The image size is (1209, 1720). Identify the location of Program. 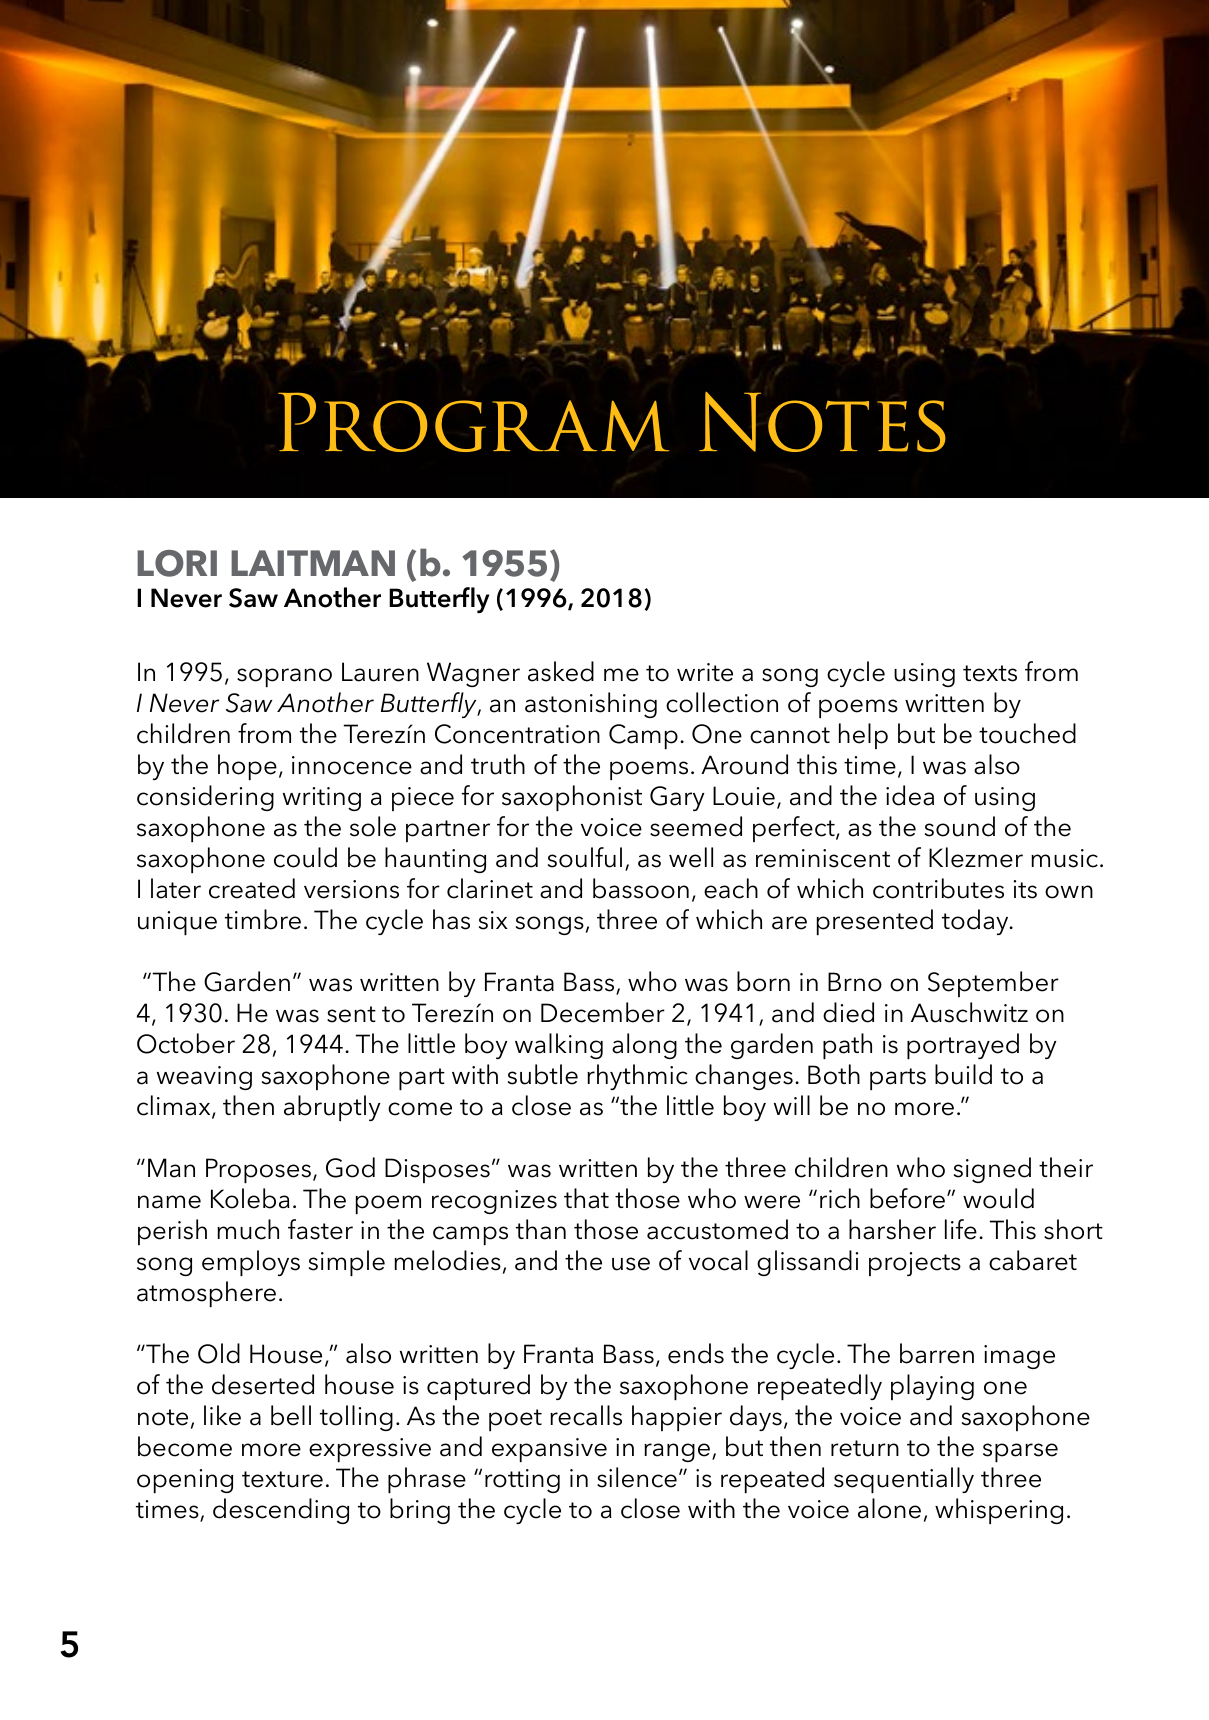
(473, 422).
